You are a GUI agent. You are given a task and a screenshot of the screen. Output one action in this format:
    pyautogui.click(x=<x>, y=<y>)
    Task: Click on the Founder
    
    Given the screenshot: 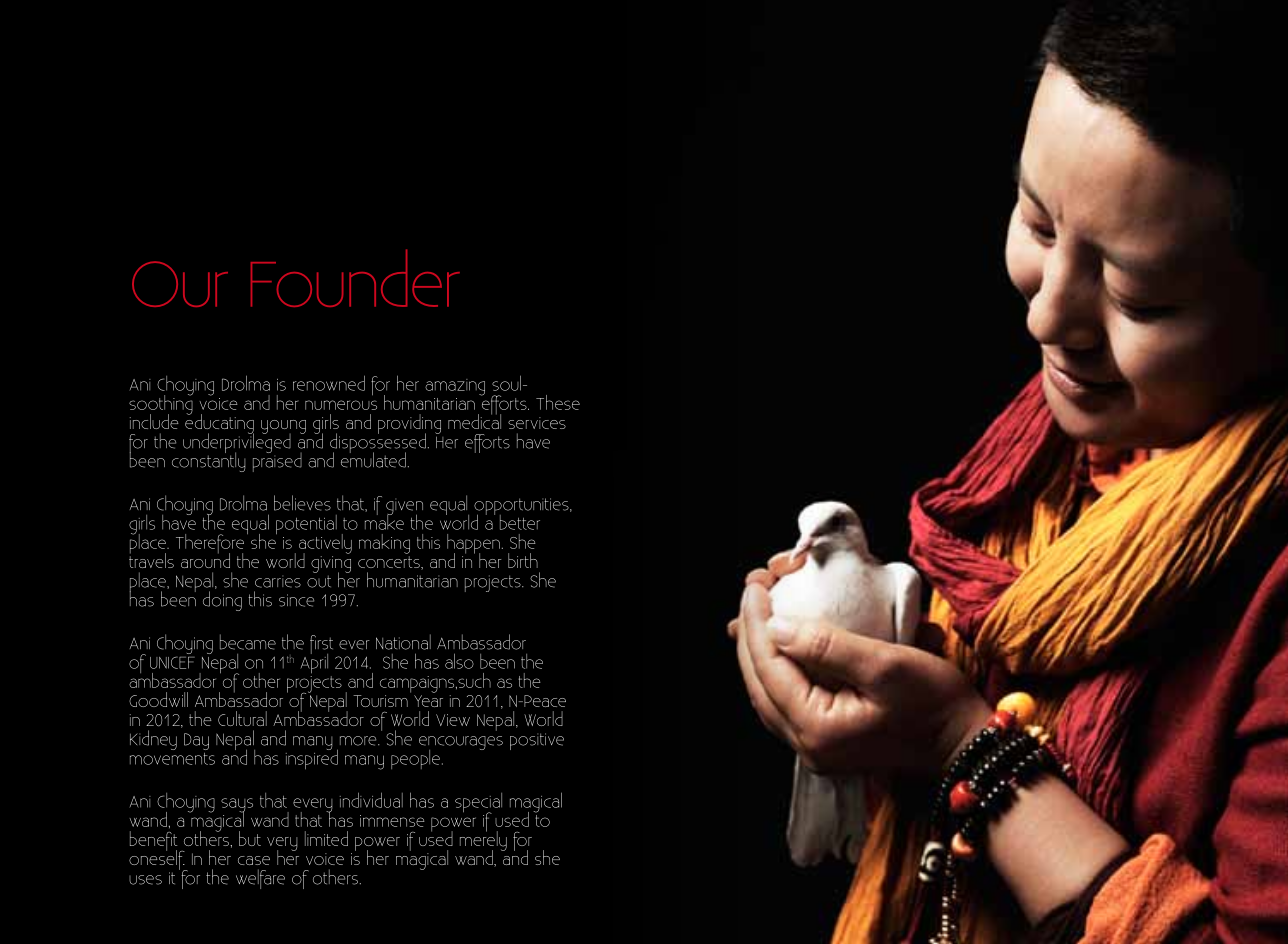 What is the action you would take?
    pyautogui.click(x=355, y=278)
